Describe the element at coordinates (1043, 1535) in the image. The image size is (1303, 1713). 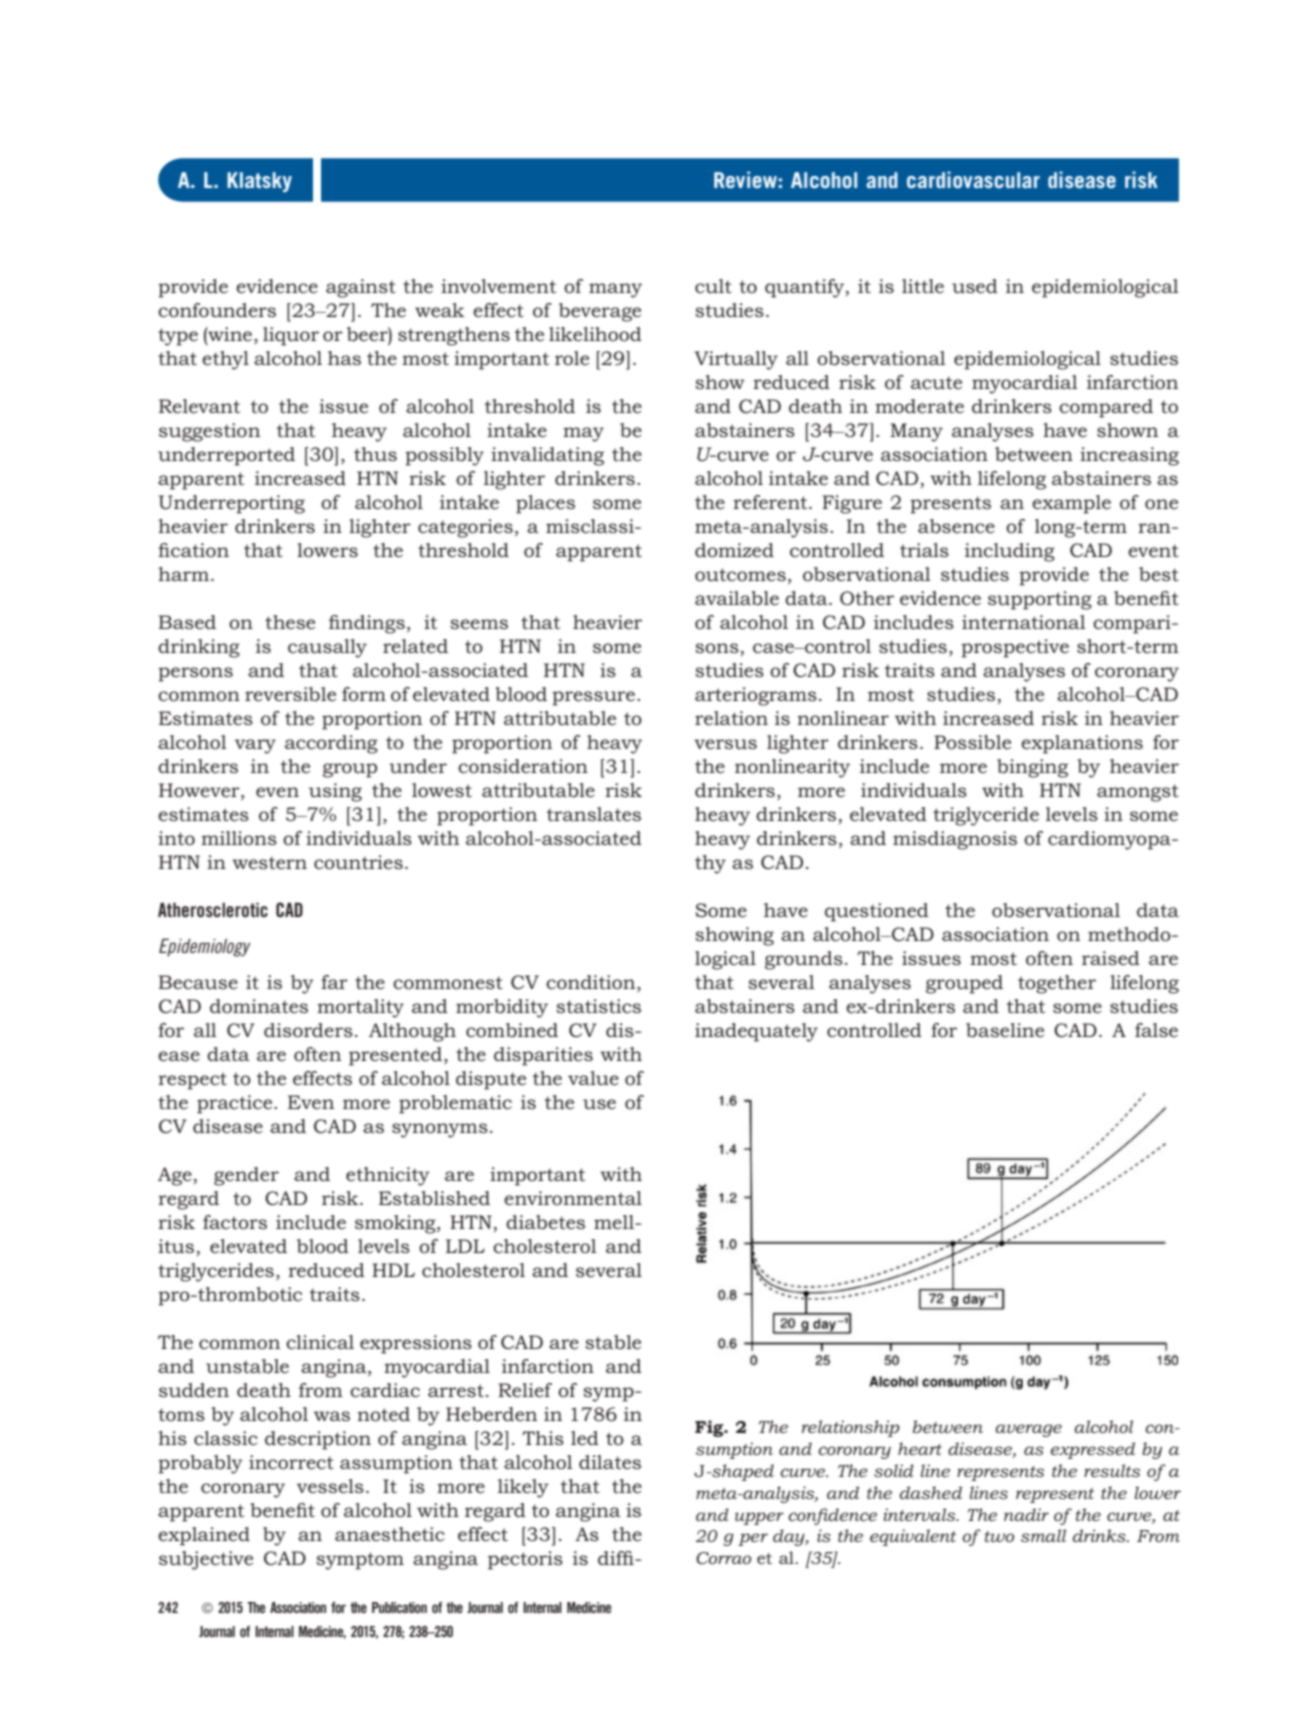
I see `small` at that location.
